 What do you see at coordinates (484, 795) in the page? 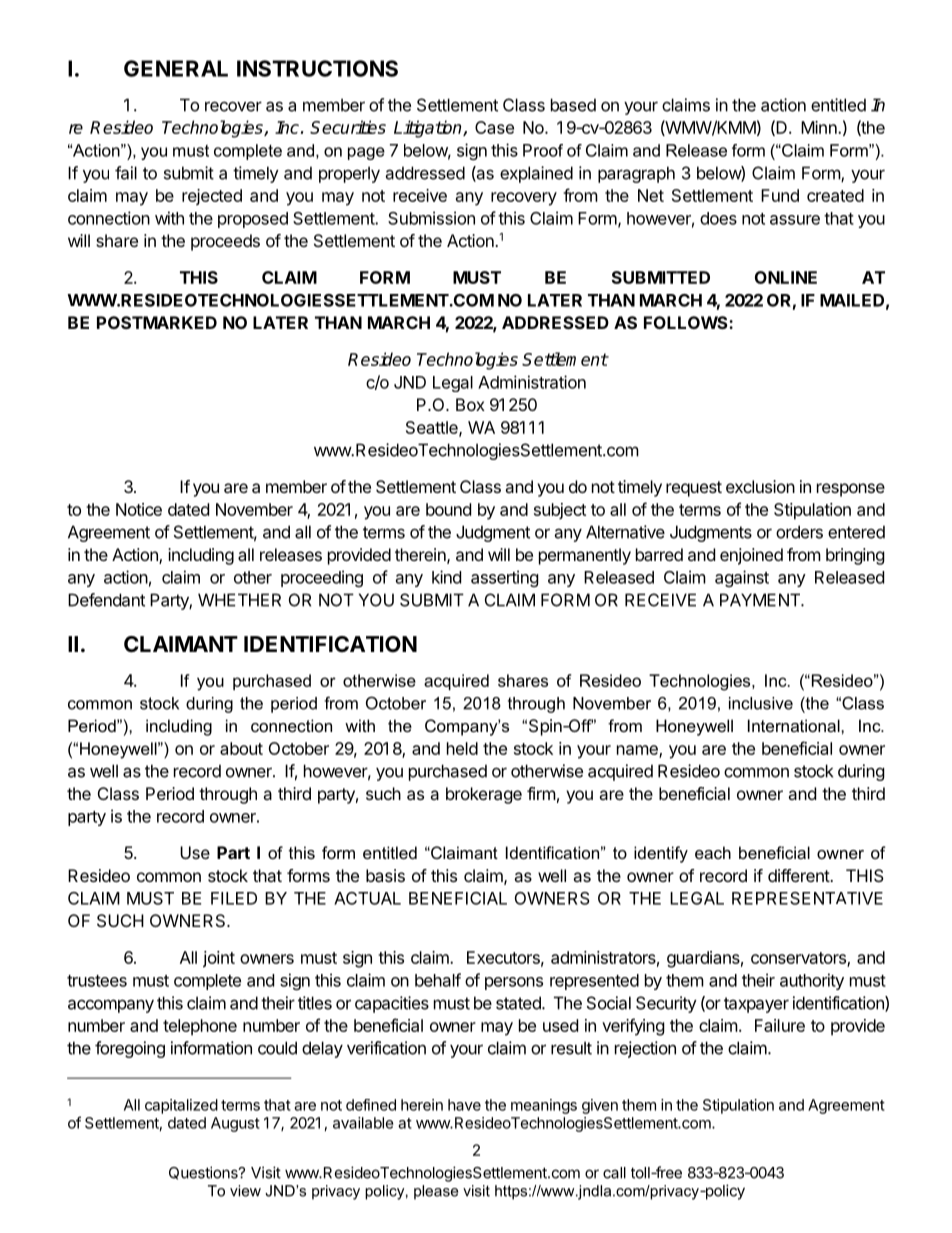
I see `brokerage` at bounding box center [484, 795].
